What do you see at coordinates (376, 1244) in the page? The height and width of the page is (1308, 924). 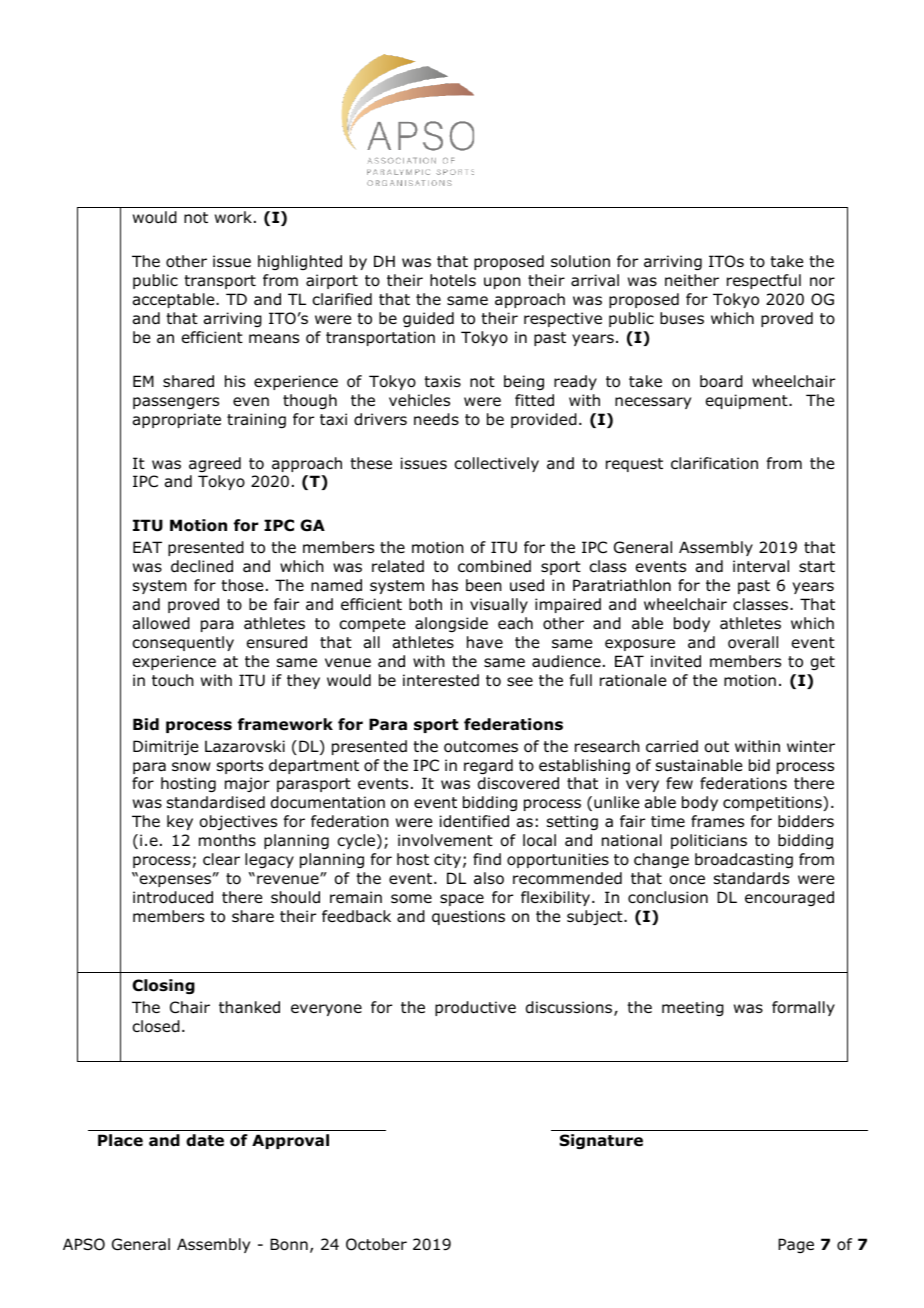 I see `October` at bounding box center [376, 1244].
